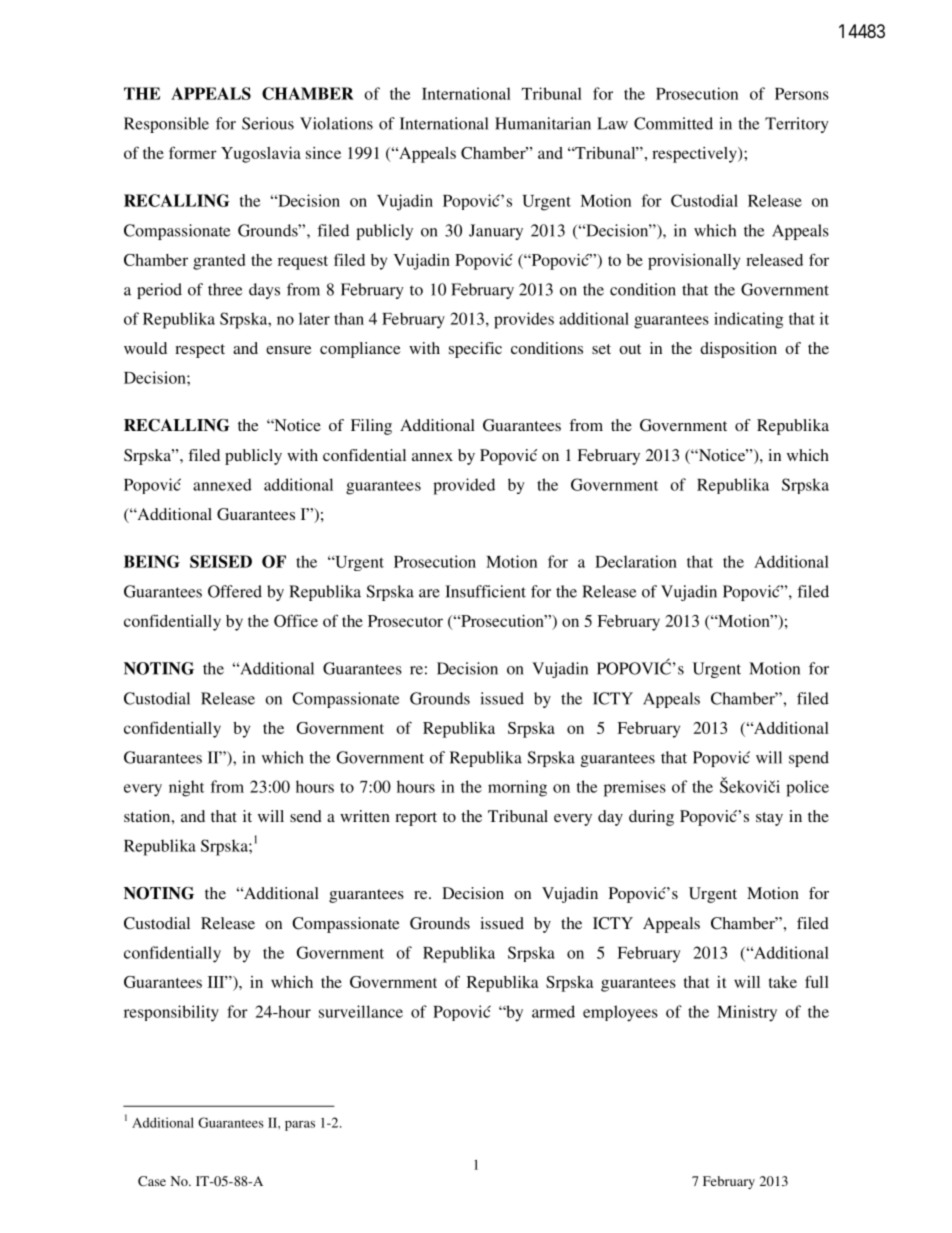 Image resolution: width=952 pixels, height=1233 pixels. I want to click on night, so click(186, 788).
